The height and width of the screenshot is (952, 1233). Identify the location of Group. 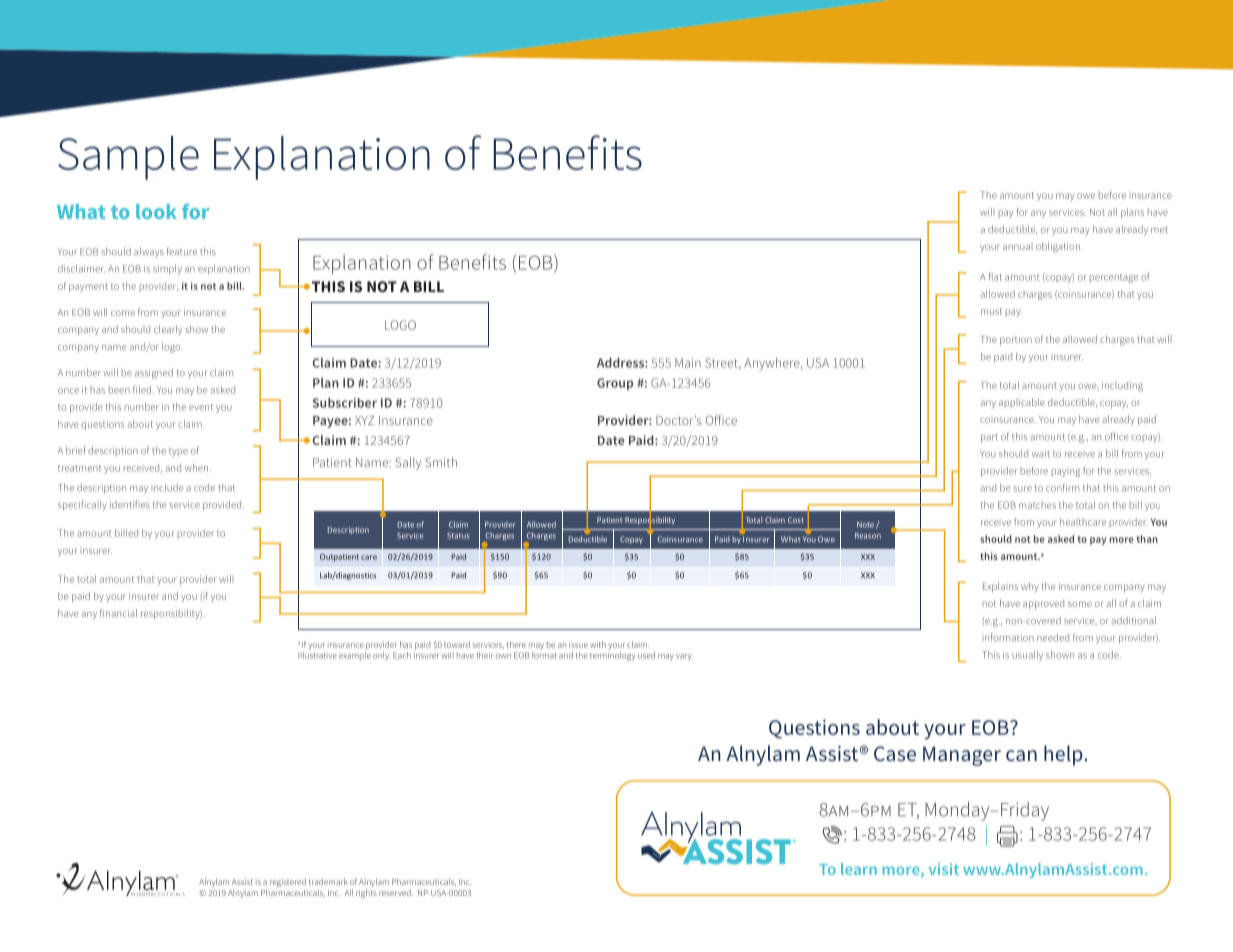
(615, 384).
